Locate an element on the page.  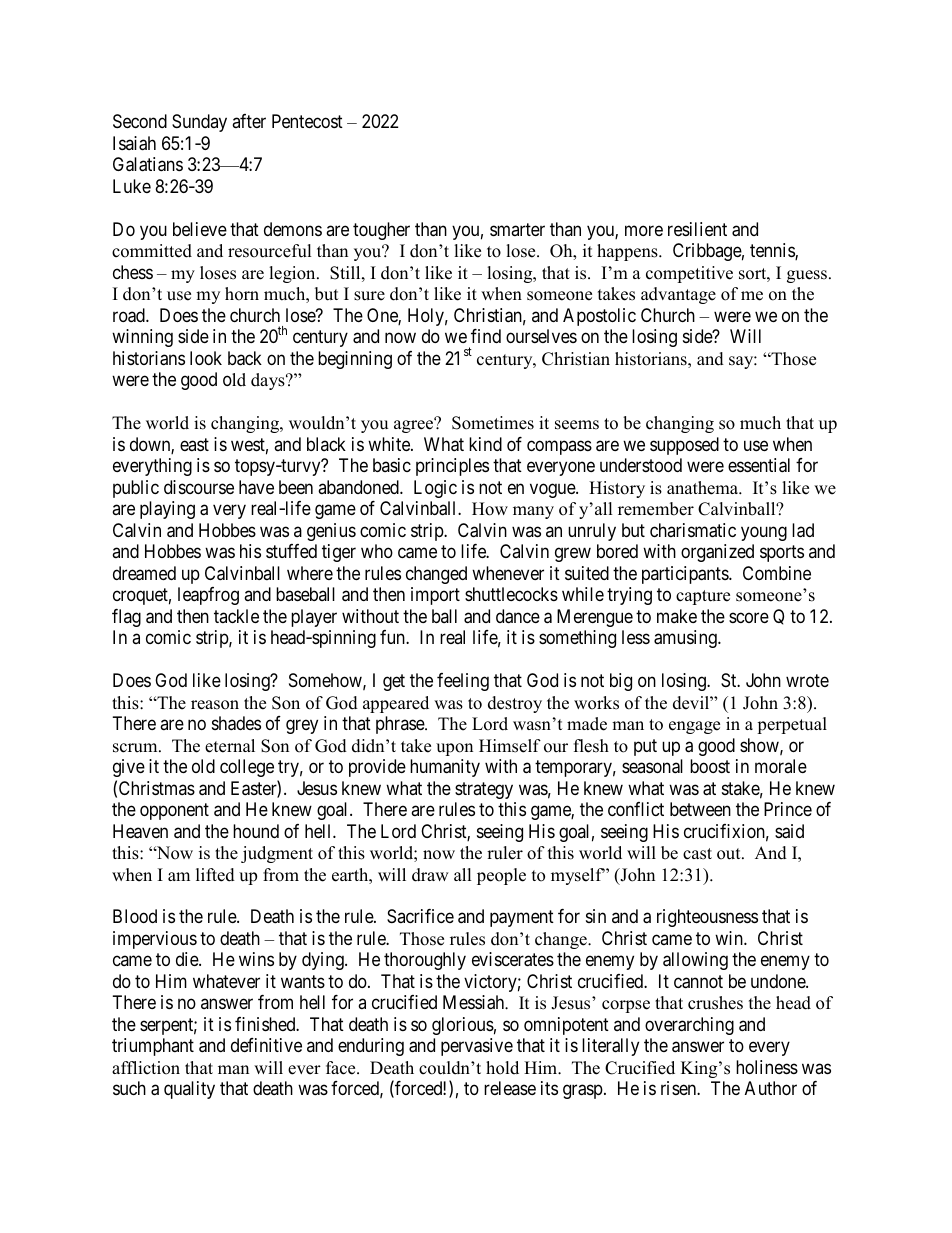
Logic is located at coordinates (435, 489).
